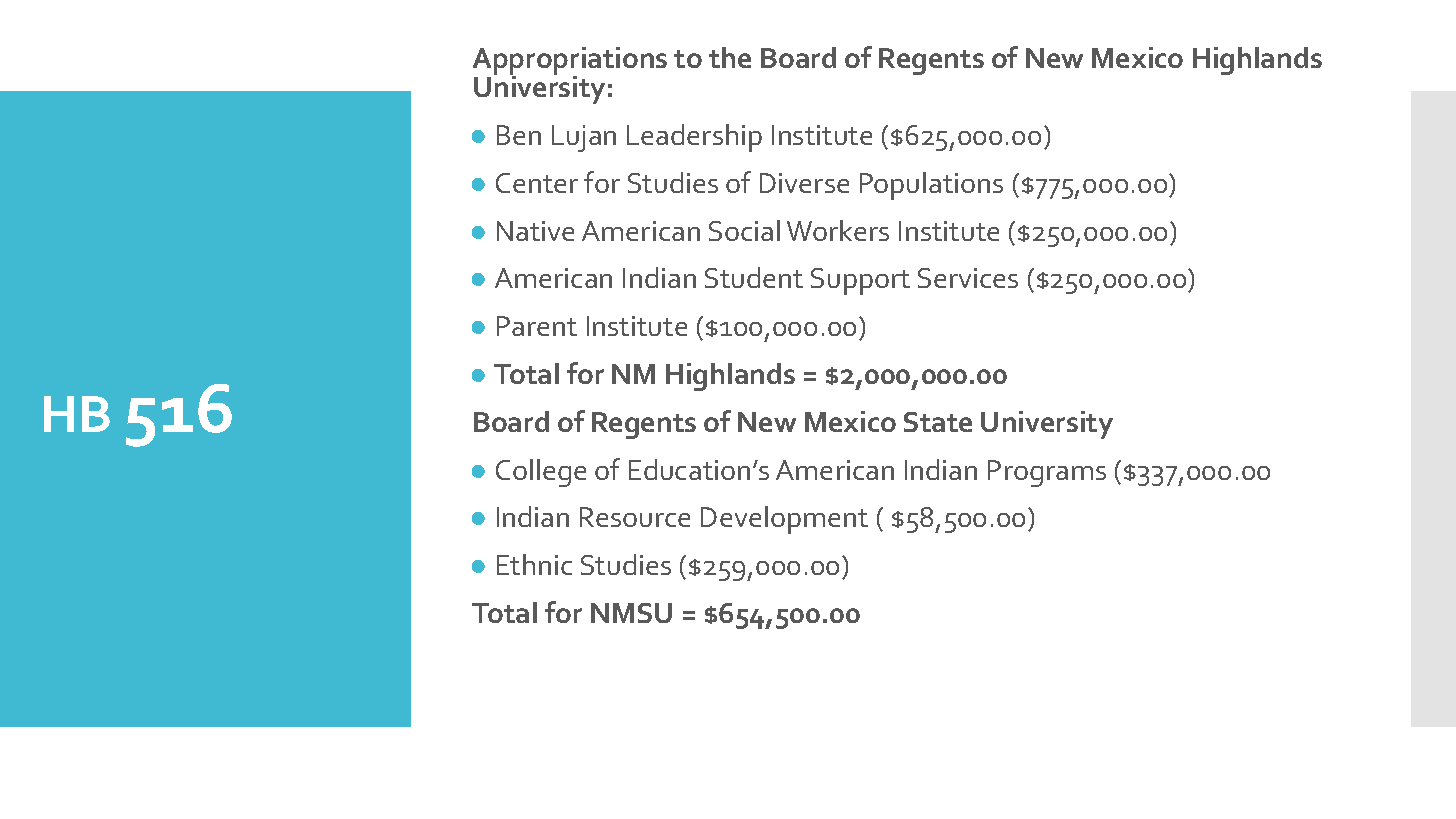  What do you see at coordinates (860, 281) in the document?
I see `Support` at bounding box center [860, 281].
